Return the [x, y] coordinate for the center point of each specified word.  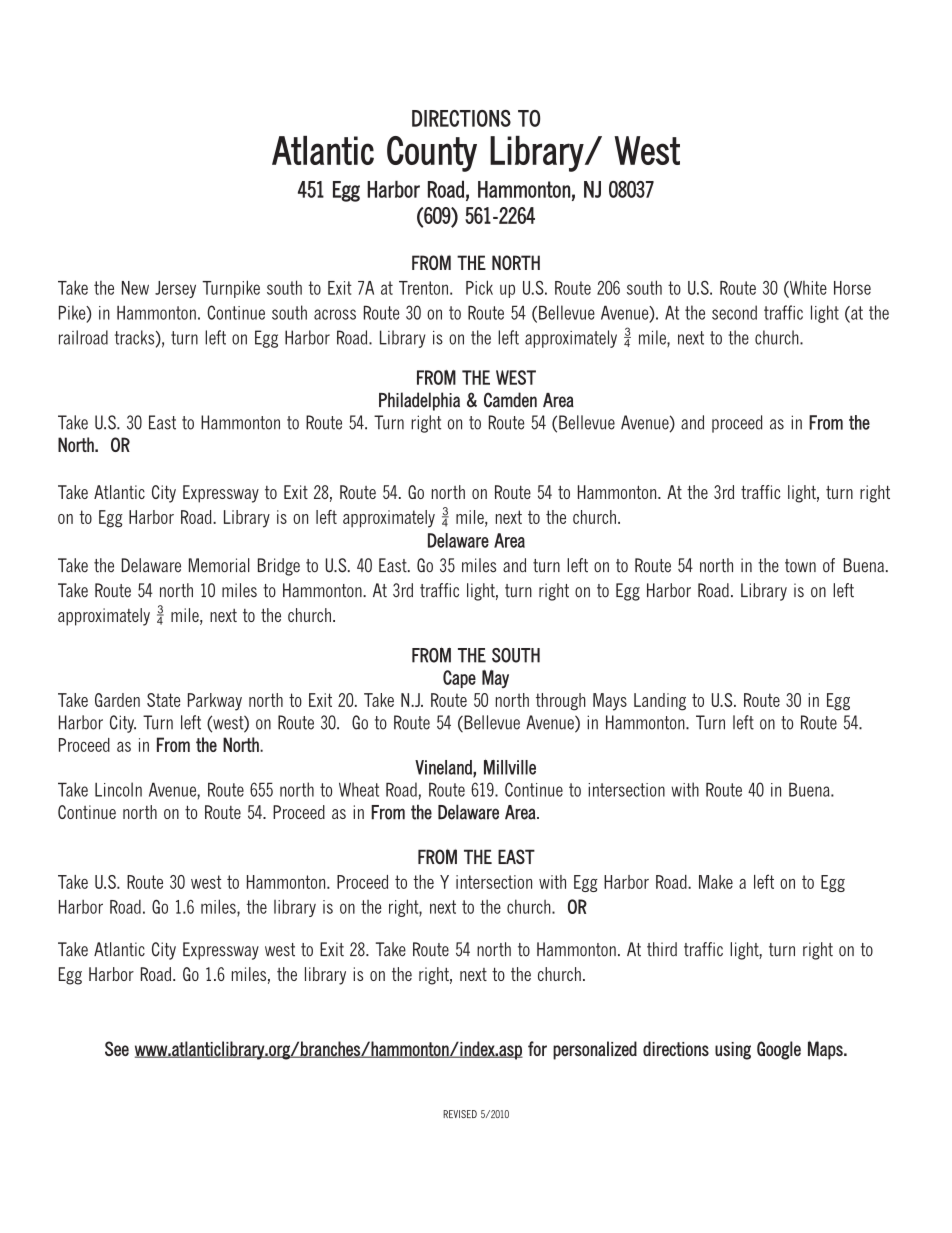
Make [716, 882]
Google [779, 1050]
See [117, 1048]
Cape [459, 679]
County [432, 154]
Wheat [359, 789]
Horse [852, 288]
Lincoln [118, 789]
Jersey [175, 289]
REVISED [460, 1114]
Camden [510, 400]
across [335, 314]
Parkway [215, 702]
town [800, 566]
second [734, 312]
